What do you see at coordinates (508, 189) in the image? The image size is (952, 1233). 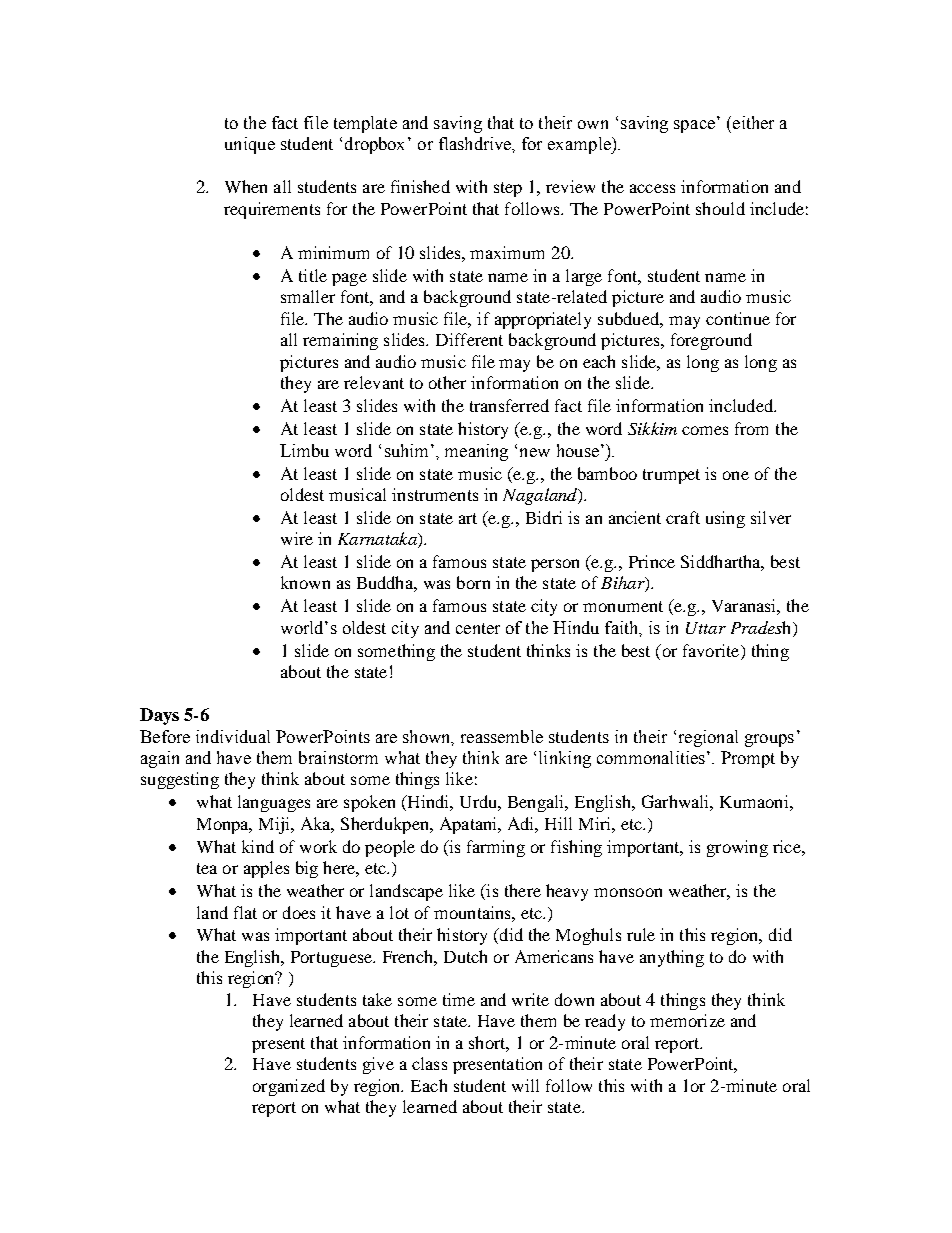 I see `step` at bounding box center [508, 189].
